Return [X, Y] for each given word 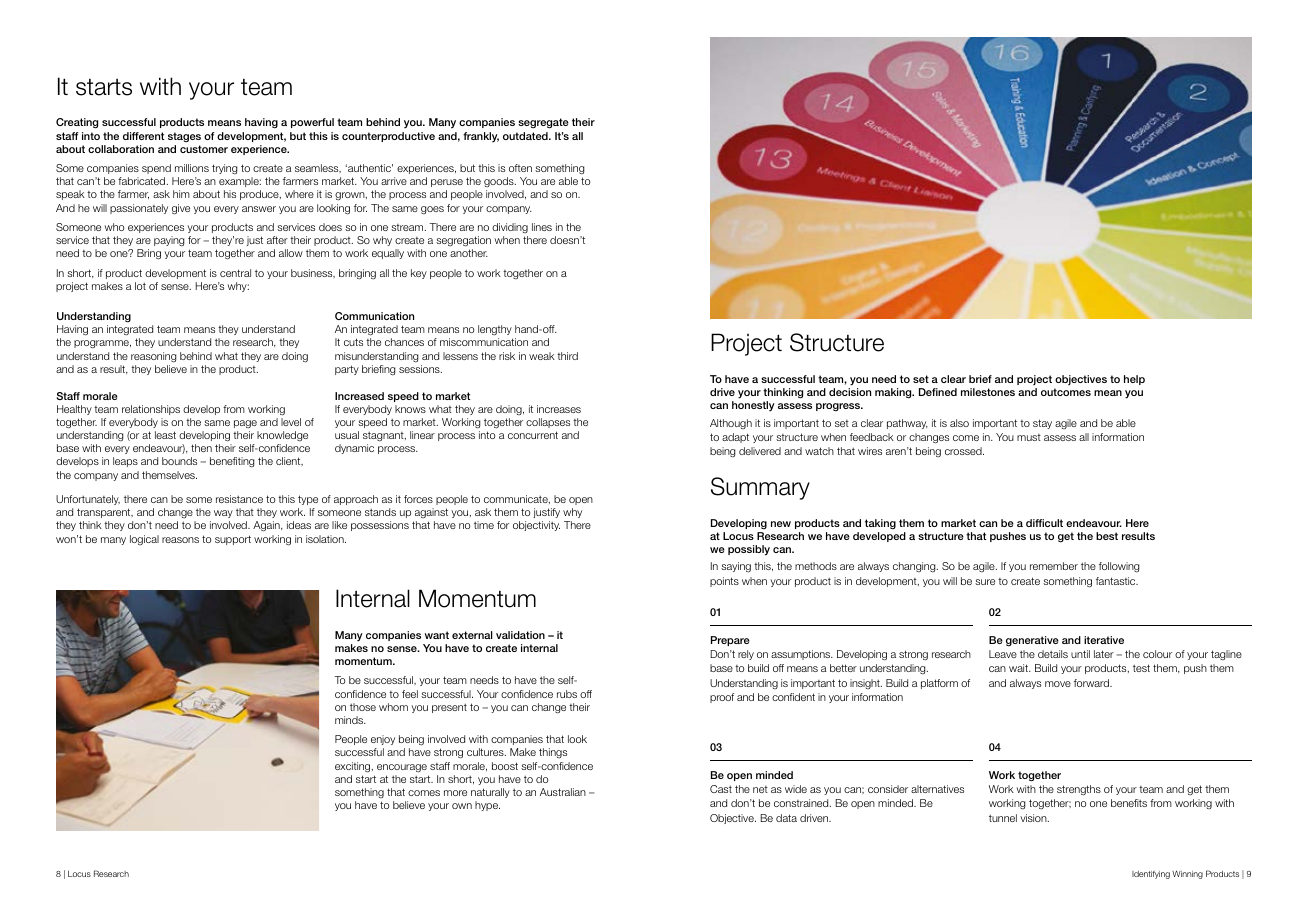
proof [722, 698]
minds [350, 720]
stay [1042, 424]
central [235, 273]
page [245, 424]
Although [731, 424]
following [1119, 567]
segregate [543, 123]
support [233, 540]
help [1134, 380]
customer [204, 149]
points [724, 582]
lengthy [495, 330]
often [520, 168]
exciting [354, 767]
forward [1092, 683]
